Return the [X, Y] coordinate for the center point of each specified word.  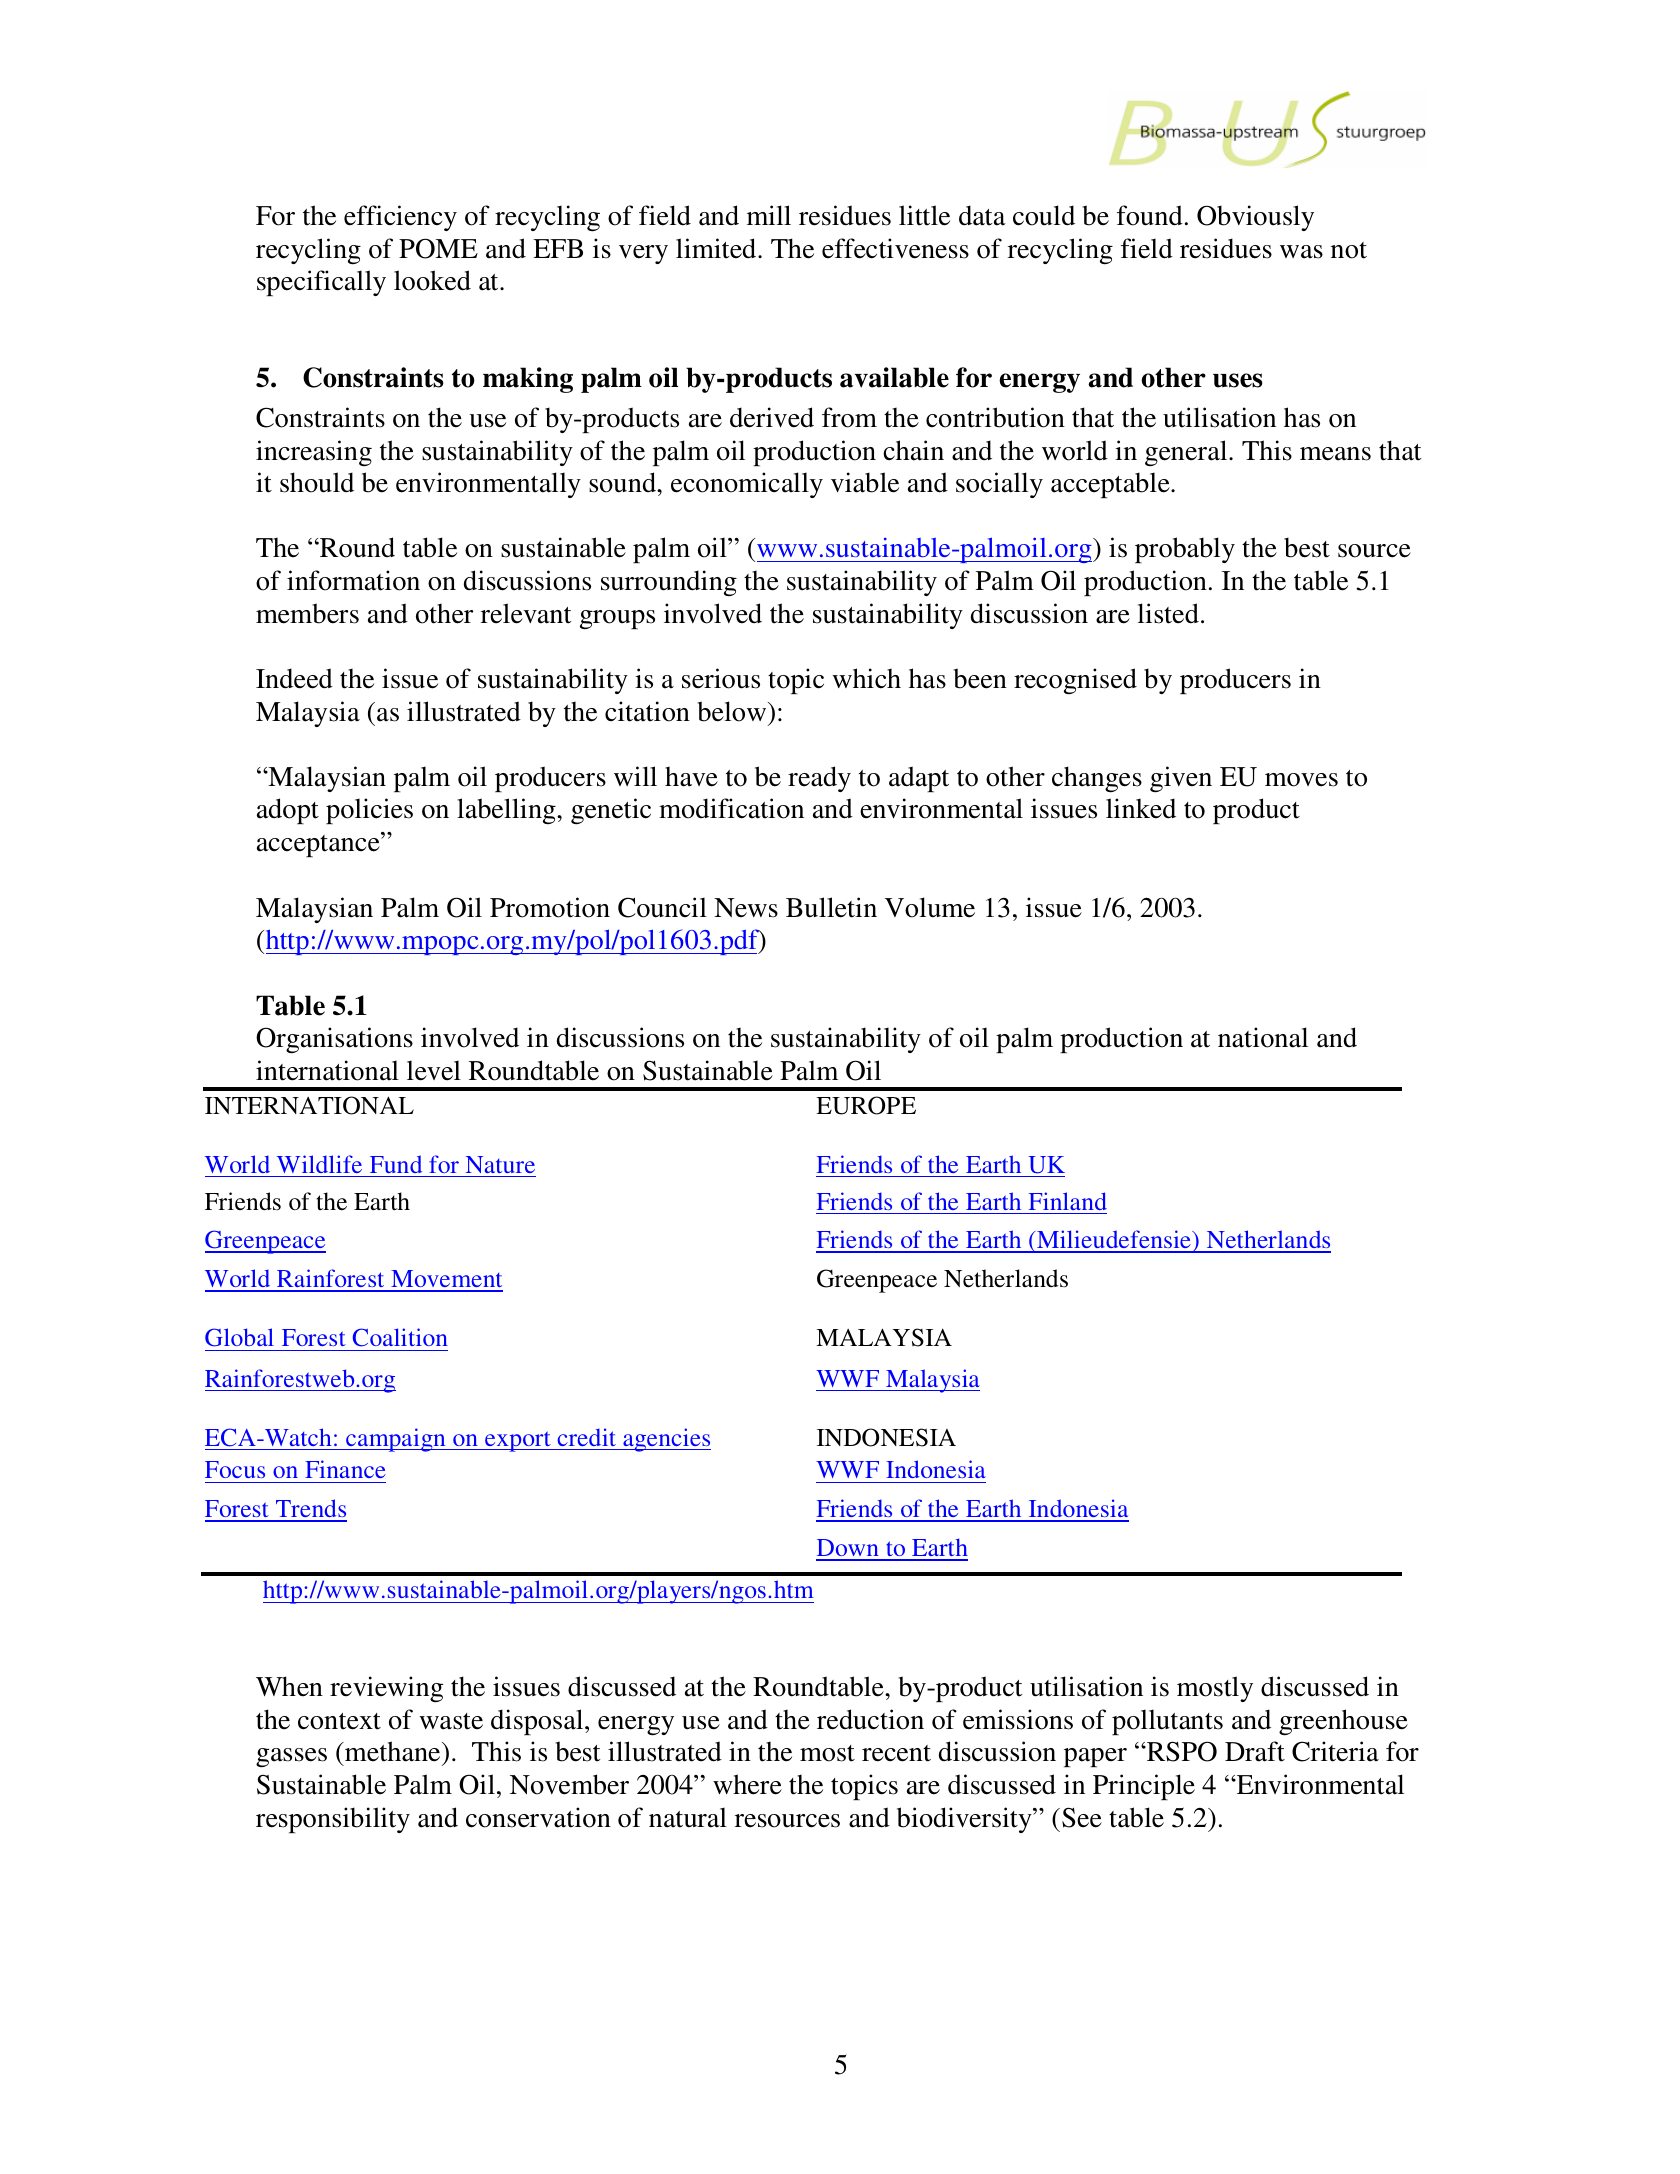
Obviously [1255, 218]
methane [393, 1753]
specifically [321, 283]
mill [769, 215]
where [747, 1784]
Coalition [400, 1337]
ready [819, 779]
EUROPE [866, 1105]
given [1181, 779]
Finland [1068, 1201]
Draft [1255, 1751]
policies [369, 811]
